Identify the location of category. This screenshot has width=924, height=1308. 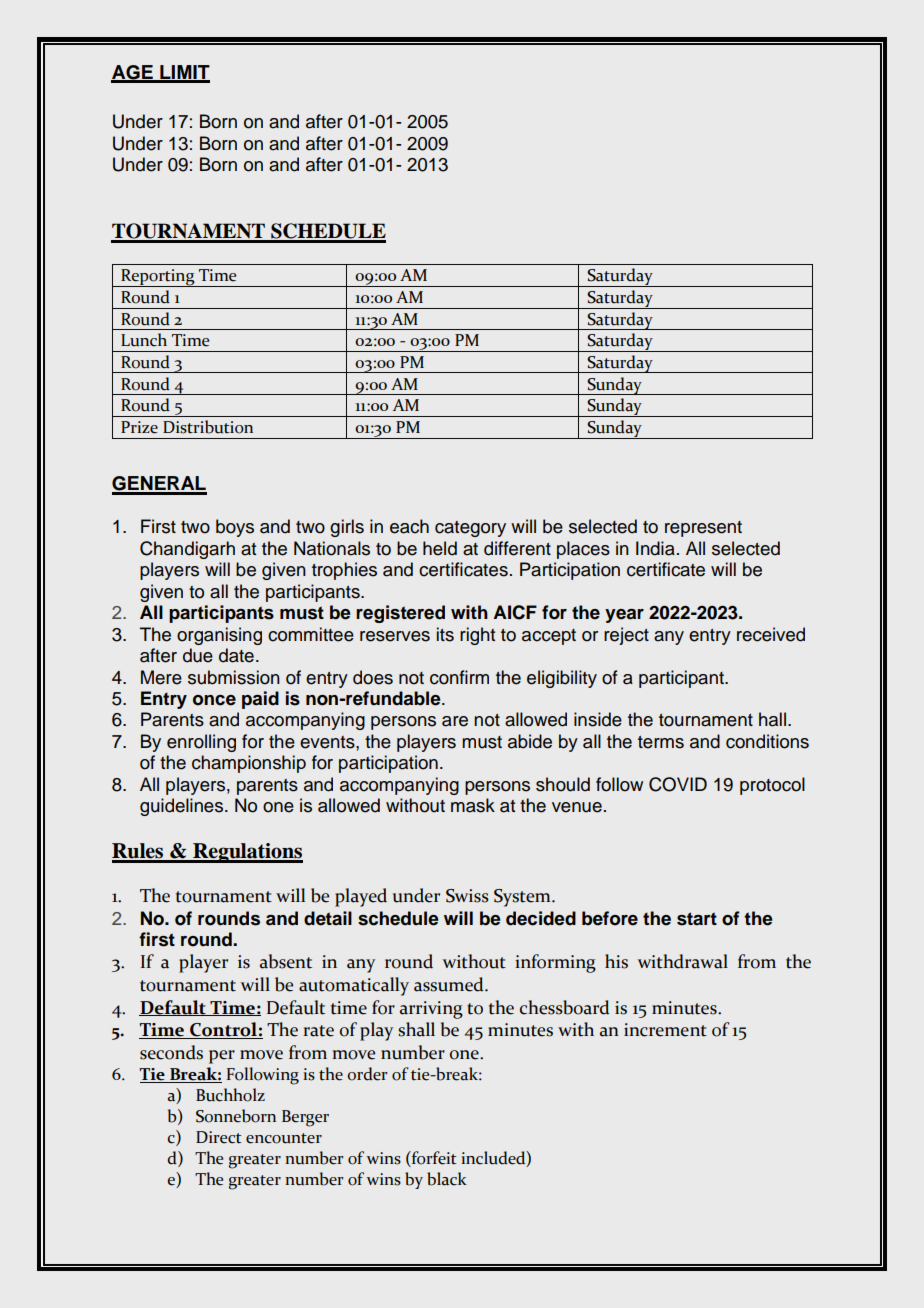
(470, 529).
